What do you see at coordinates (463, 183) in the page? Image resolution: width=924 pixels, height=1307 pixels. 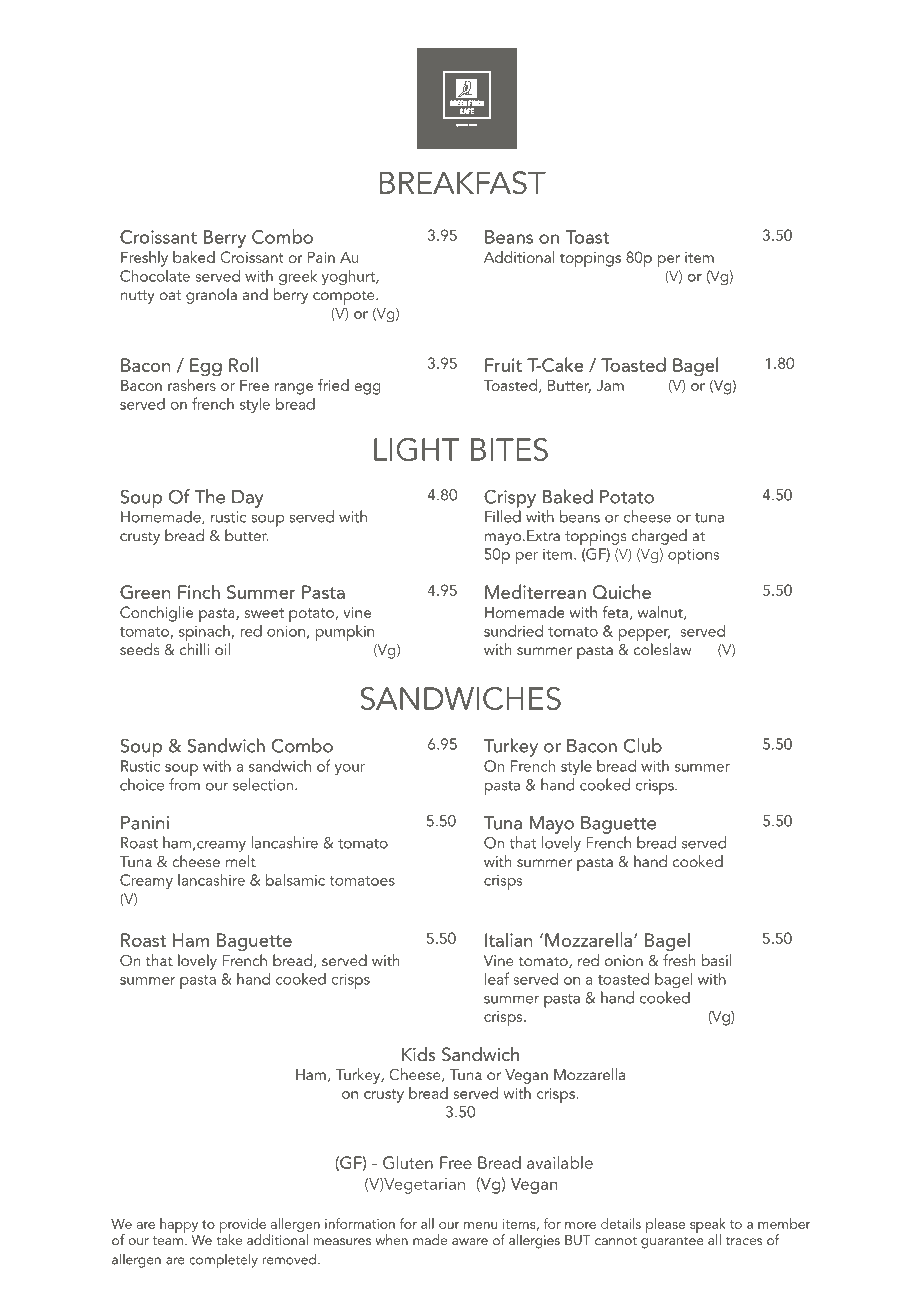 I see `BREAKFAST` at bounding box center [463, 183].
